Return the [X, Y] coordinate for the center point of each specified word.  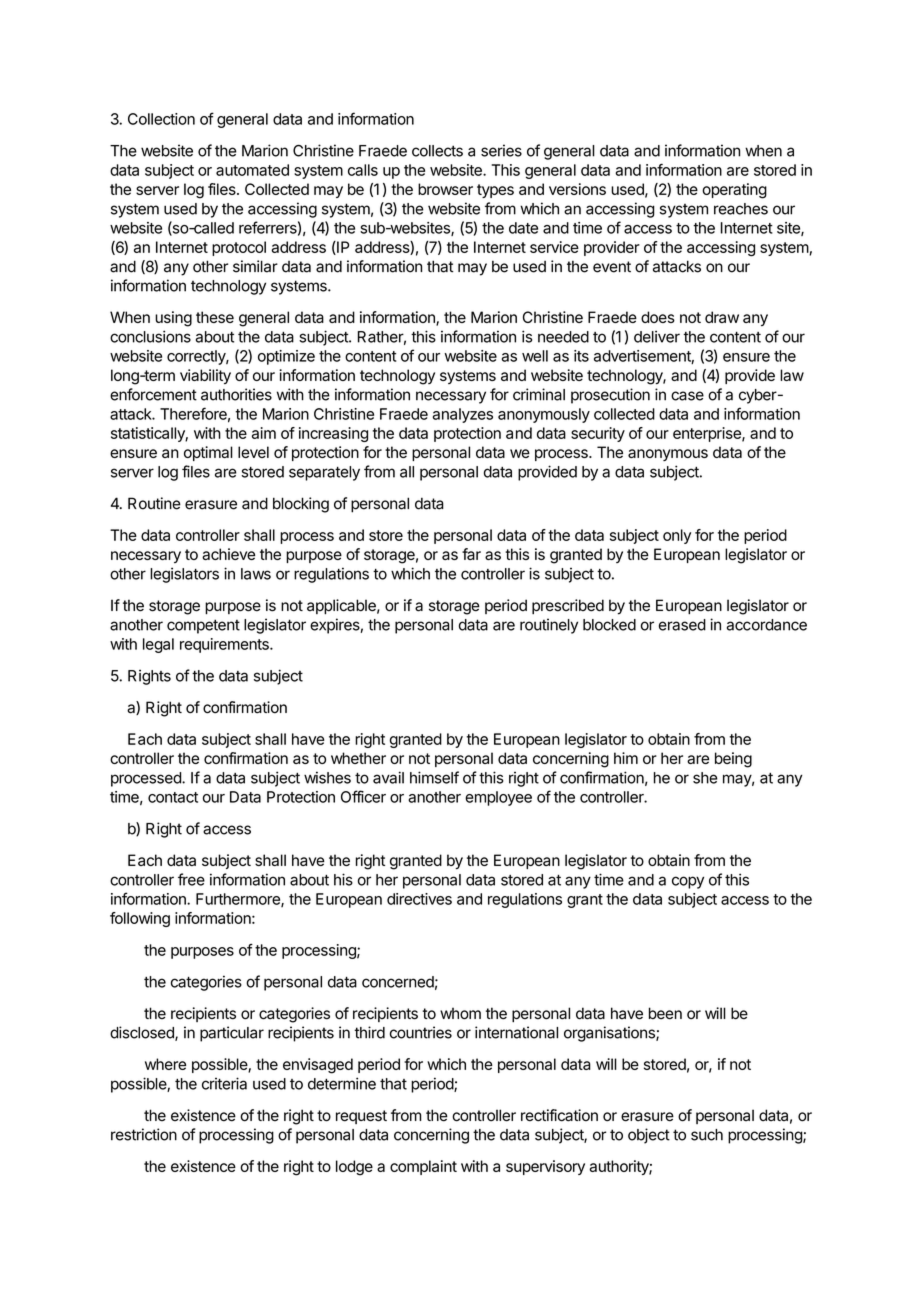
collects [437, 151]
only [677, 536]
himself [434, 777]
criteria [224, 1083]
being [733, 760]
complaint [423, 1167]
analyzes [463, 415]
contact [173, 797]
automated [252, 170]
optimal [208, 453]
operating [734, 191]
